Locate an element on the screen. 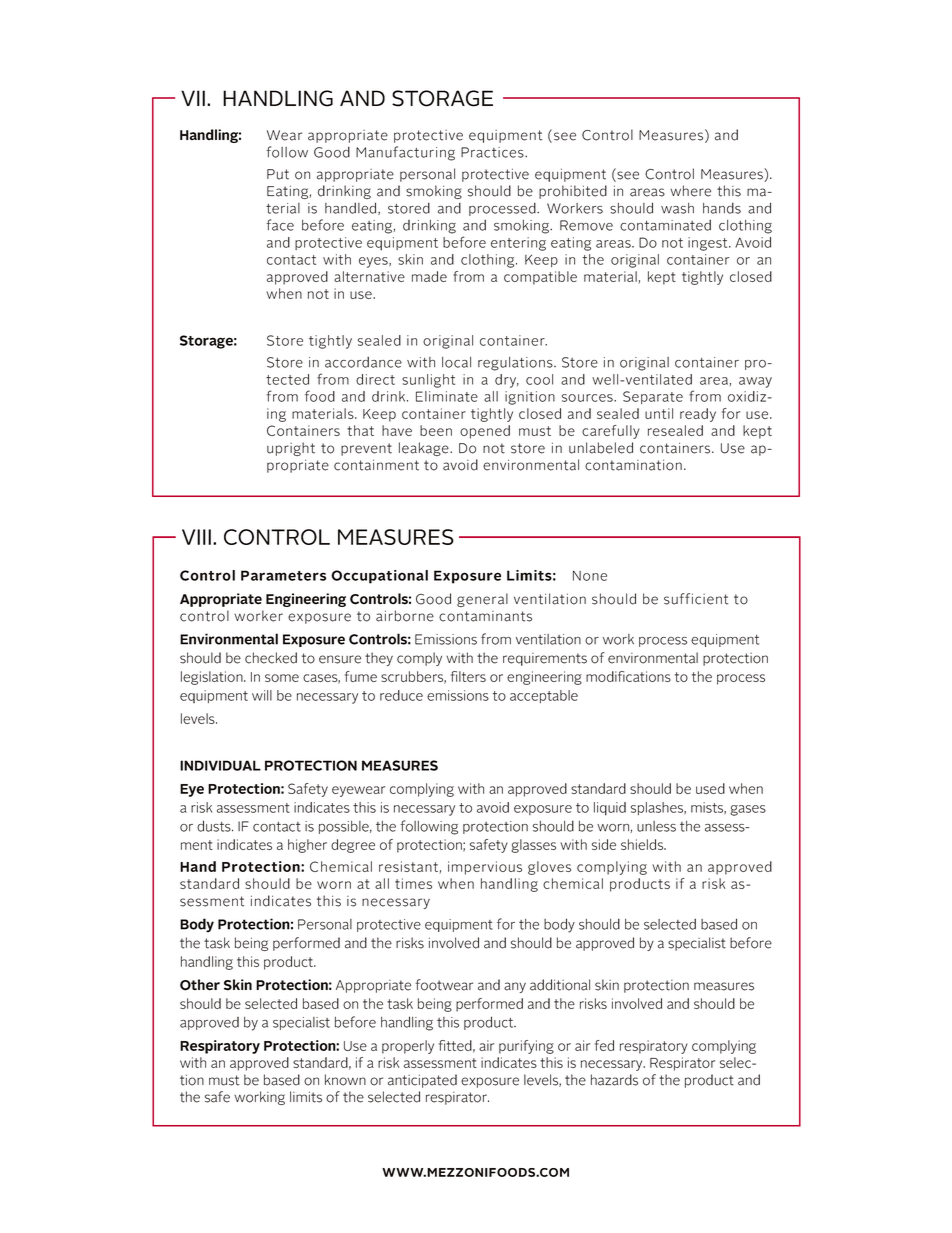  used is located at coordinates (710, 788).
